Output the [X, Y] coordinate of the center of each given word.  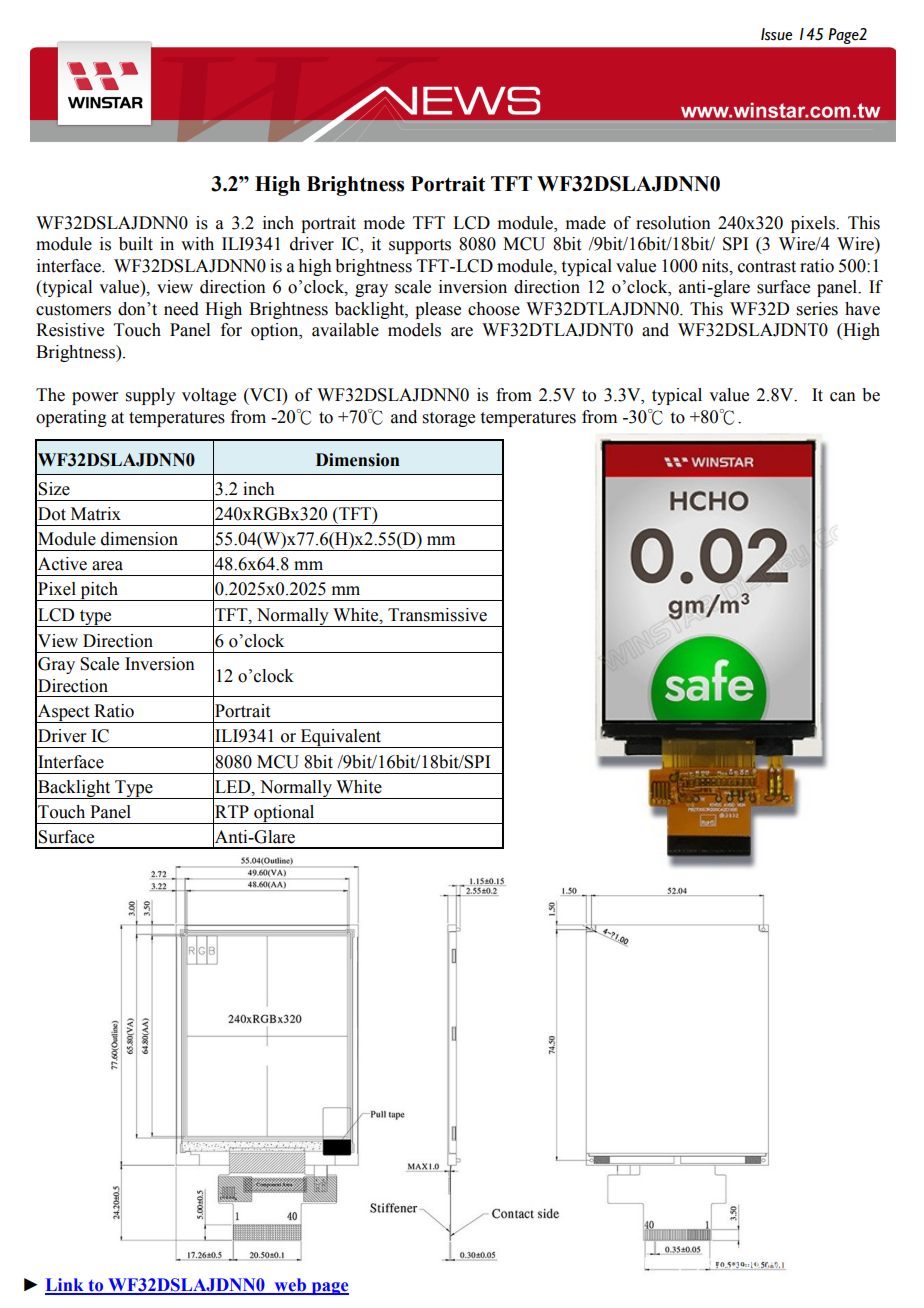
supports [420, 246]
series [817, 309]
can [843, 397]
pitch [99, 591]
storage [449, 419]
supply [150, 396]
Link [65, 1286]
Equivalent [341, 738]
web [290, 1286]
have [862, 309]
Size [54, 489]
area [107, 566]
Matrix [96, 514]
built [136, 244]
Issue [776, 34]
